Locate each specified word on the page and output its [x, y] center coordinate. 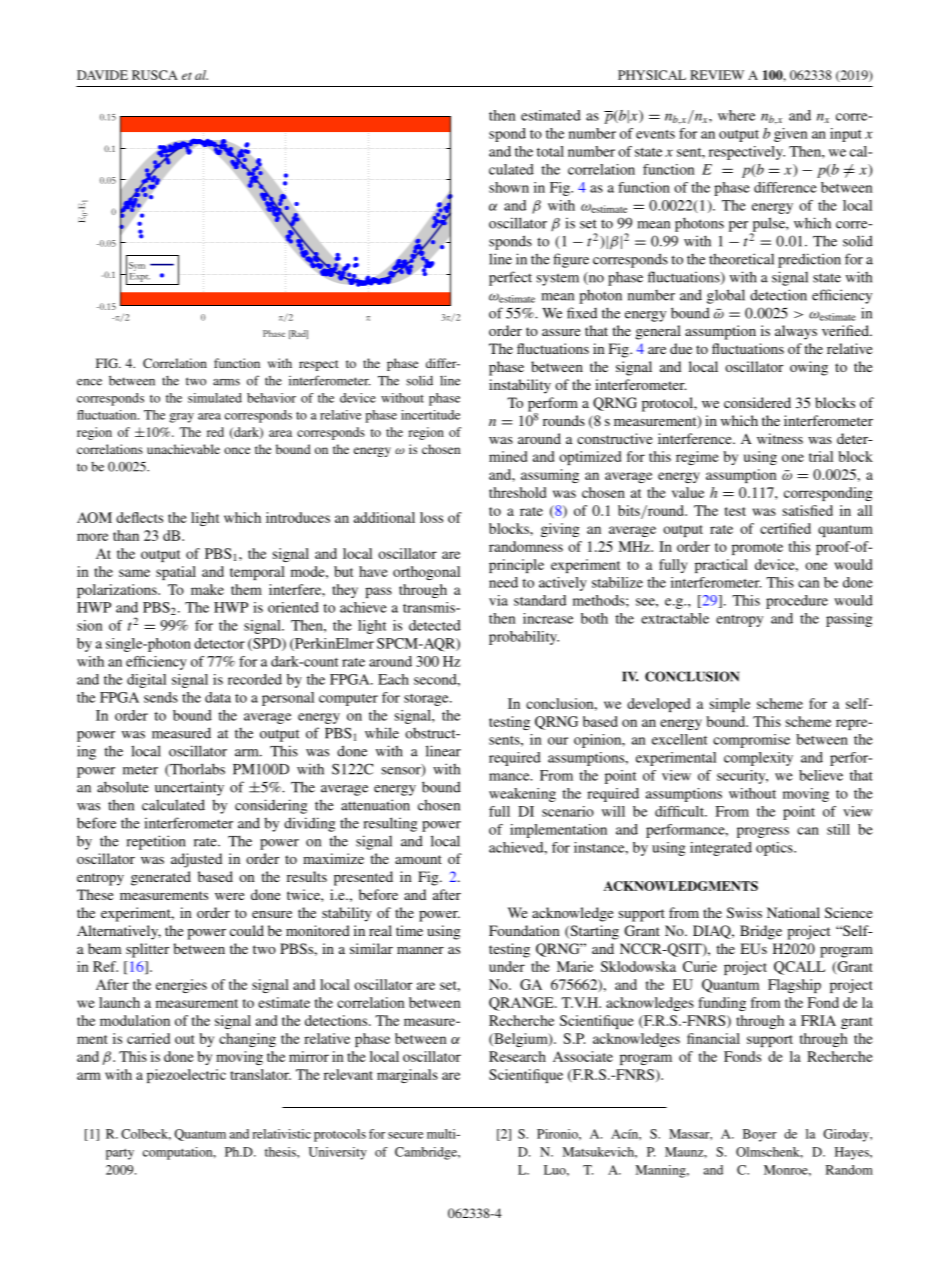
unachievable [183, 449]
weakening [522, 795]
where [736, 115]
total [550, 151]
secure [406, 1135]
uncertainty [189, 788]
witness [780, 438]
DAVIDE [102, 75]
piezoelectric [186, 1076]
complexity [758, 759]
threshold [517, 492]
